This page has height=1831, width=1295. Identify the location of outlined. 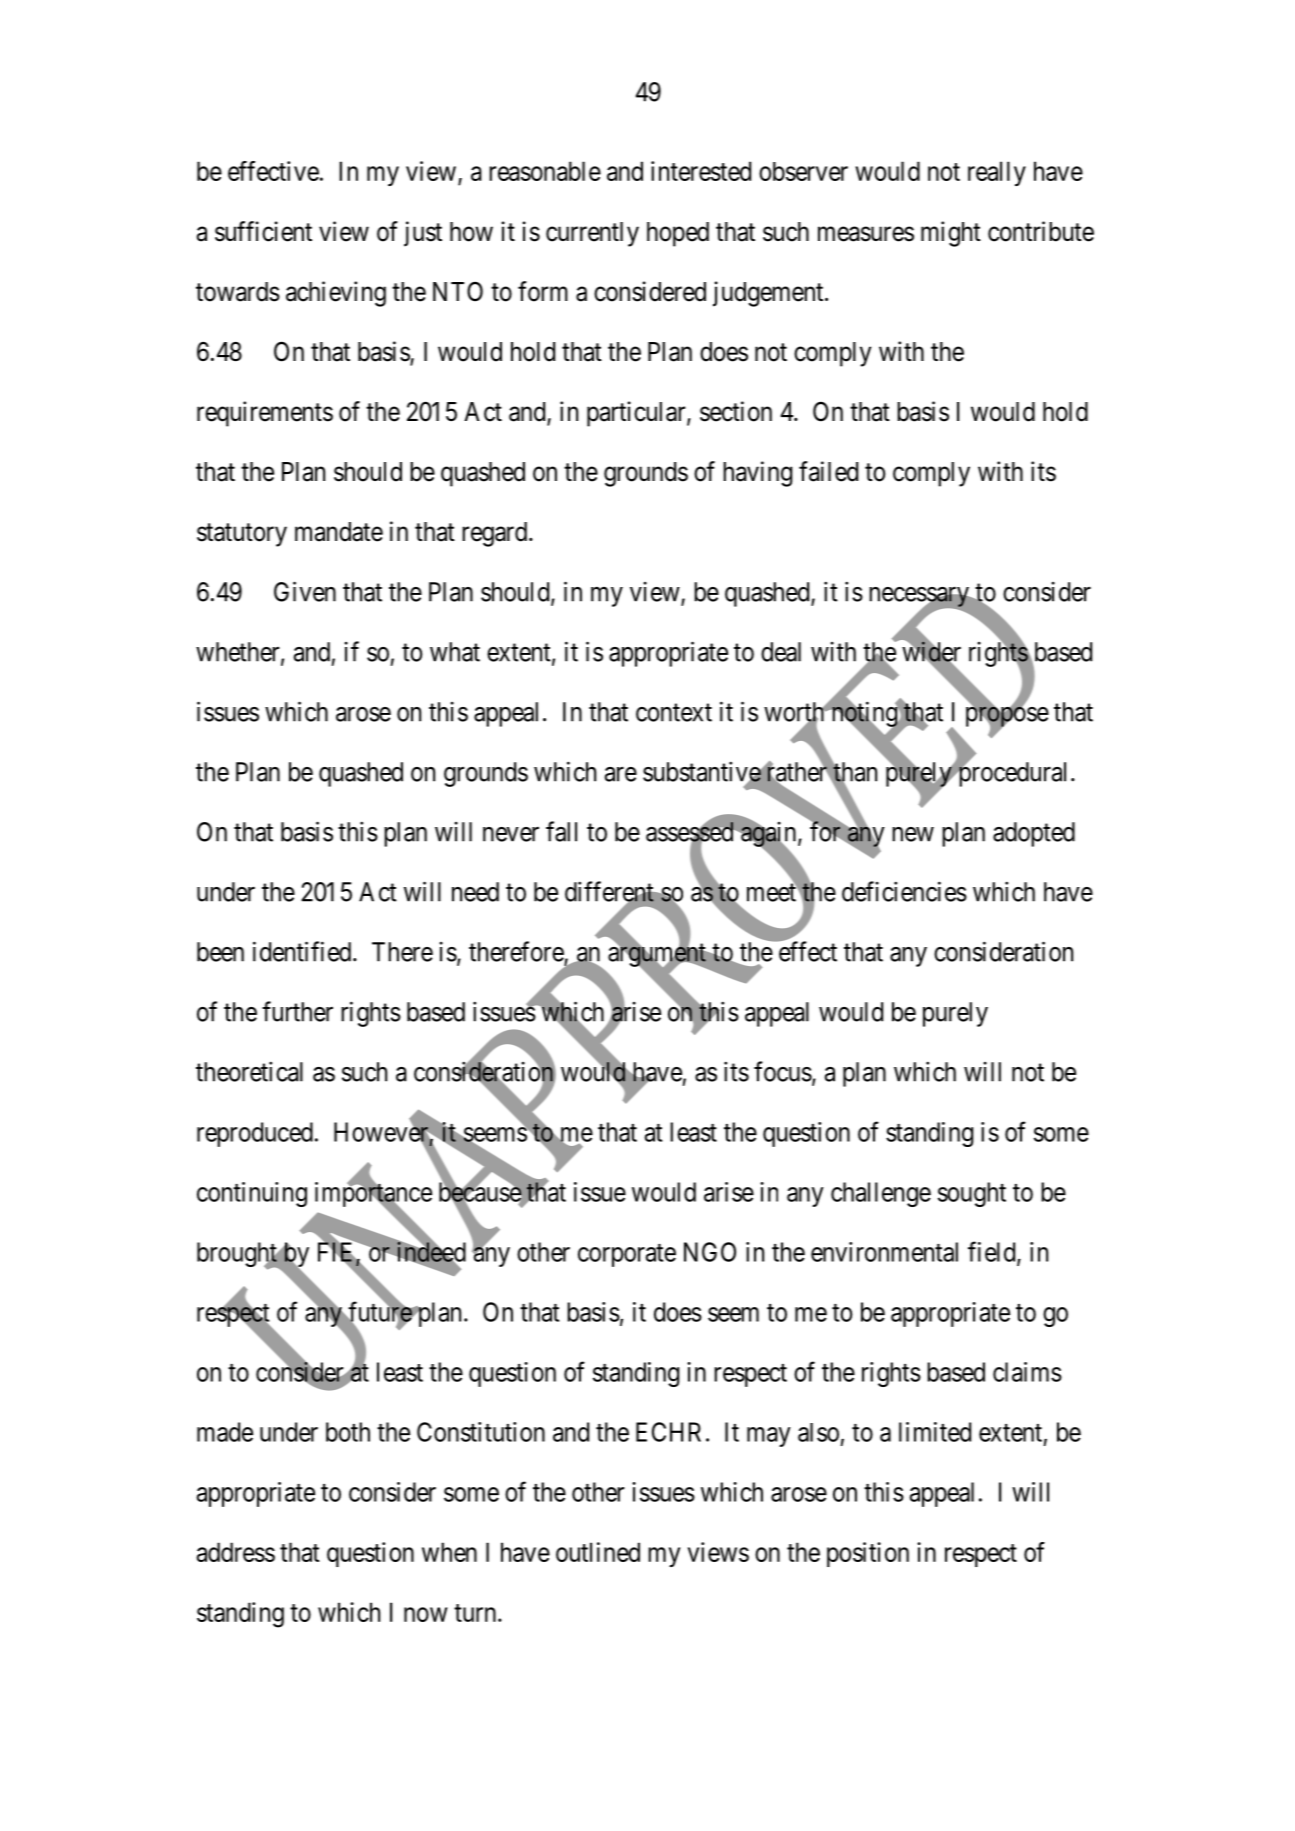
(598, 1552).
